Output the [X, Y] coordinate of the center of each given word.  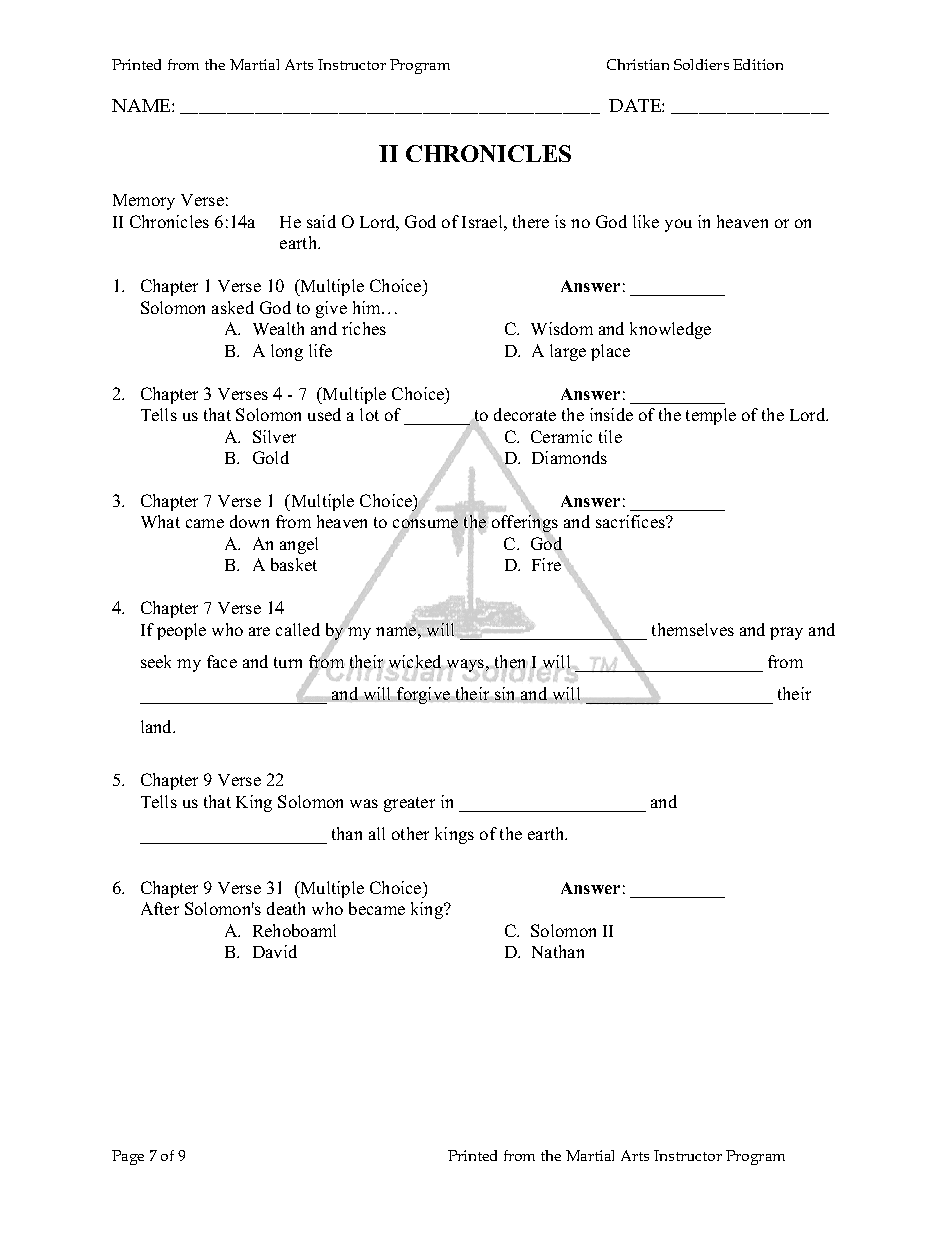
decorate [525, 414]
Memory [144, 202]
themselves [693, 629]
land [158, 726]
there [531, 221]
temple [711, 416]
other [410, 833]
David [275, 951]
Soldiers [701, 64]
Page [128, 1157]
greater [409, 804]
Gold [271, 457]
